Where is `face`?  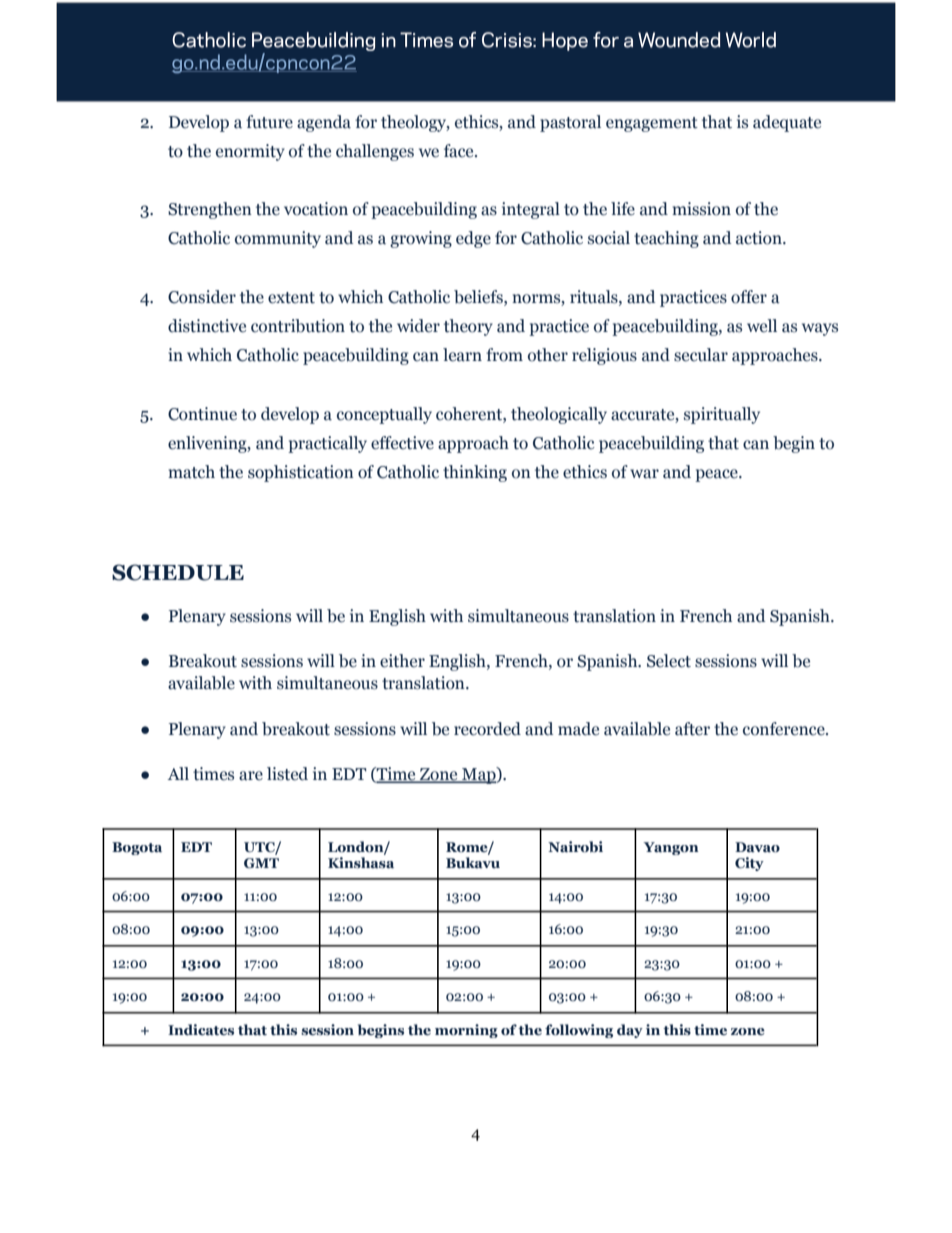
face is located at coordinates (460, 151).
